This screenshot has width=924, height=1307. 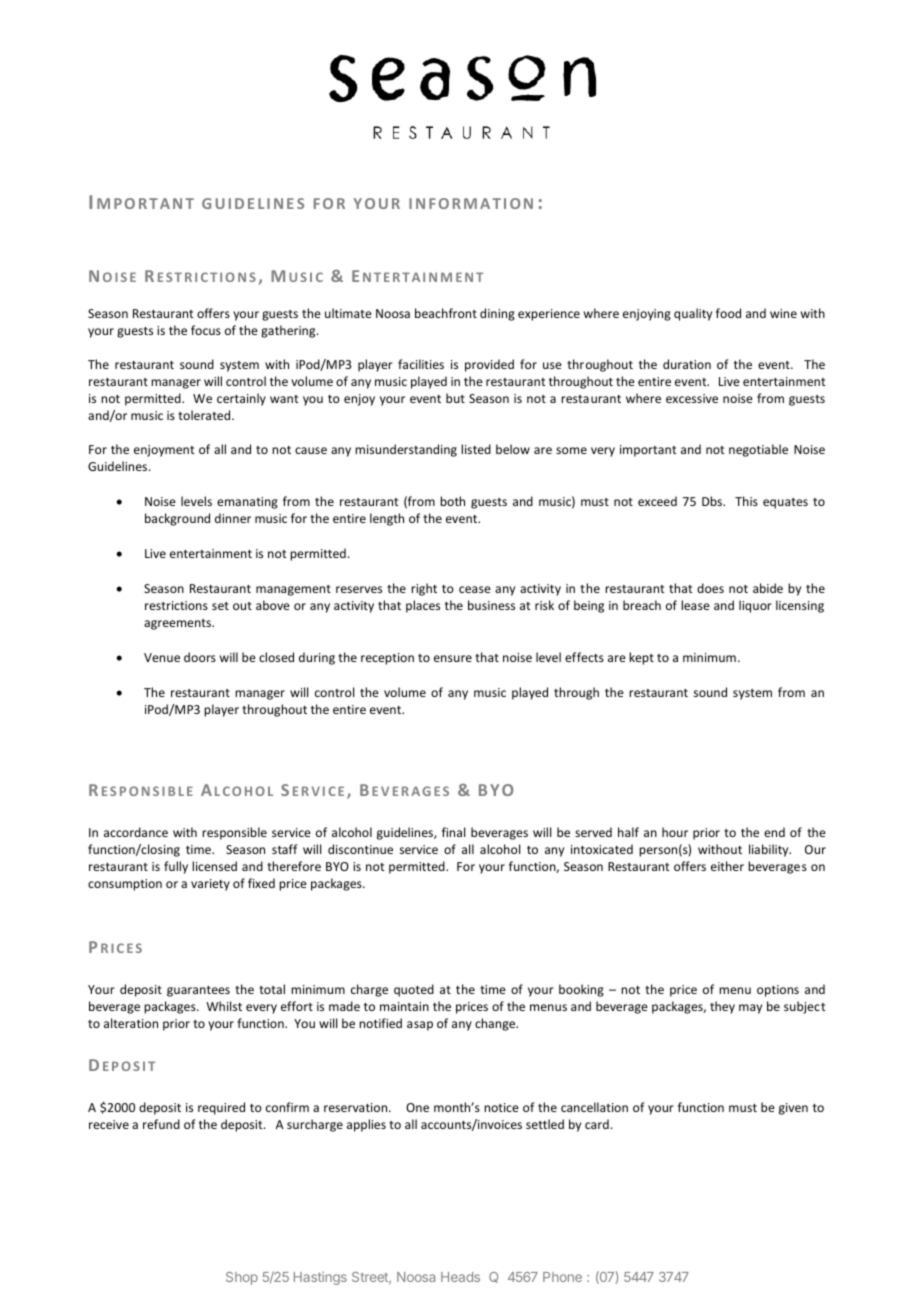 What do you see at coordinates (710, 588) in the screenshot?
I see `does` at bounding box center [710, 588].
